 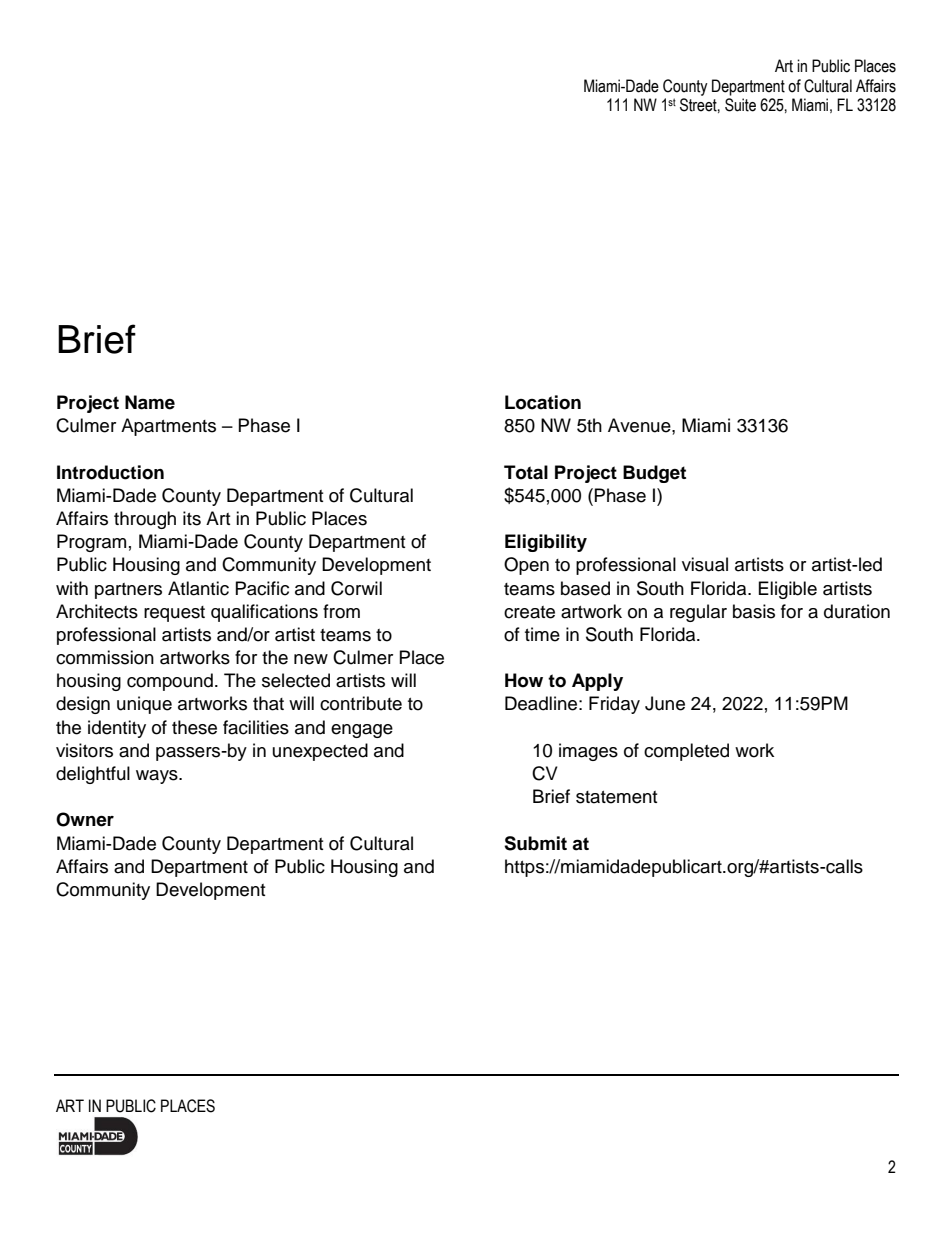 I want to click on time, so click(x=542, y=634).
